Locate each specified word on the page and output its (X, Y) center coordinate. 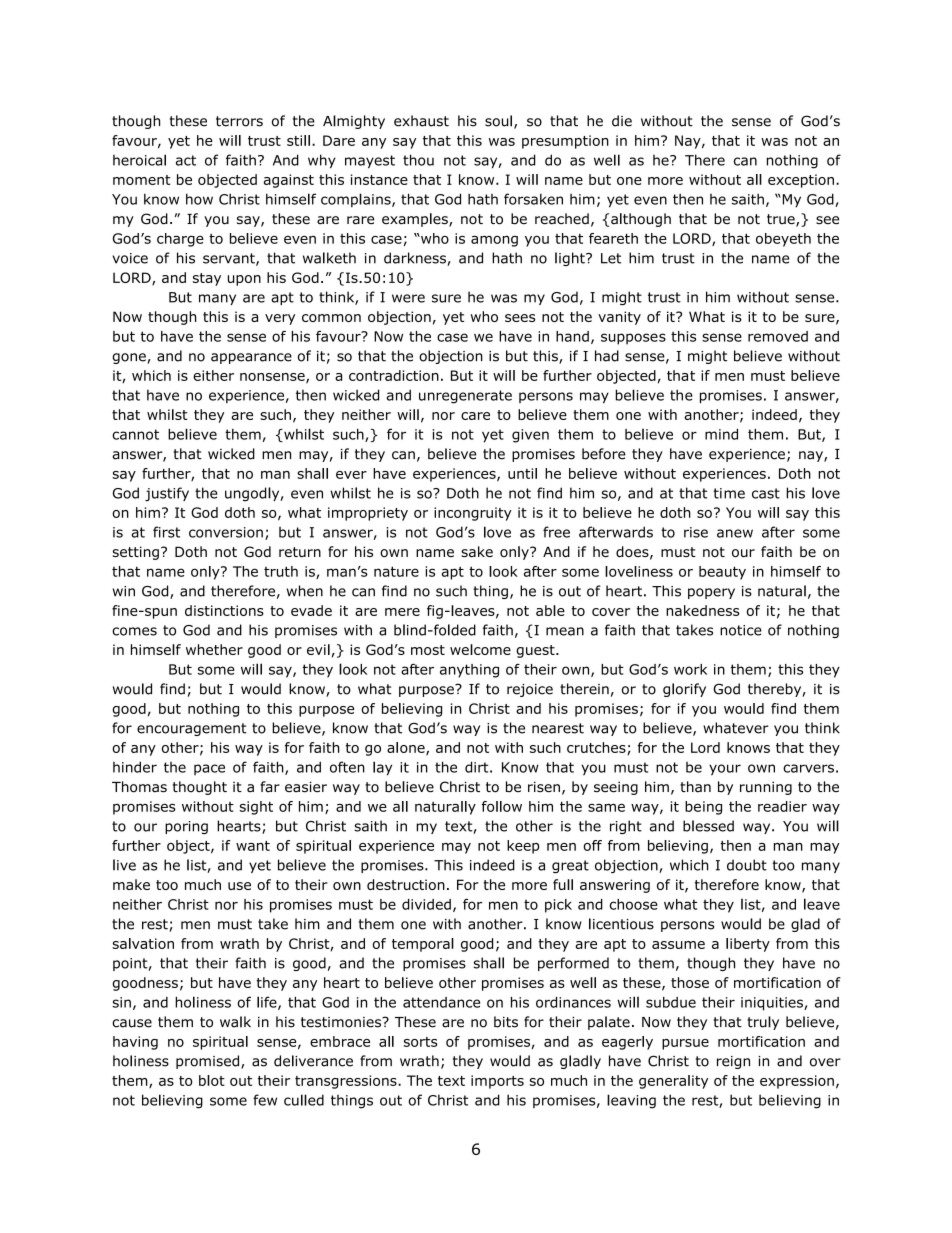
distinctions (224, 610)
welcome (480, 649)
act (186, 160)
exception (801, 181)
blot (212, 1080)
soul (498, 121)
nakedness (703, 610)
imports (497, 1082)
